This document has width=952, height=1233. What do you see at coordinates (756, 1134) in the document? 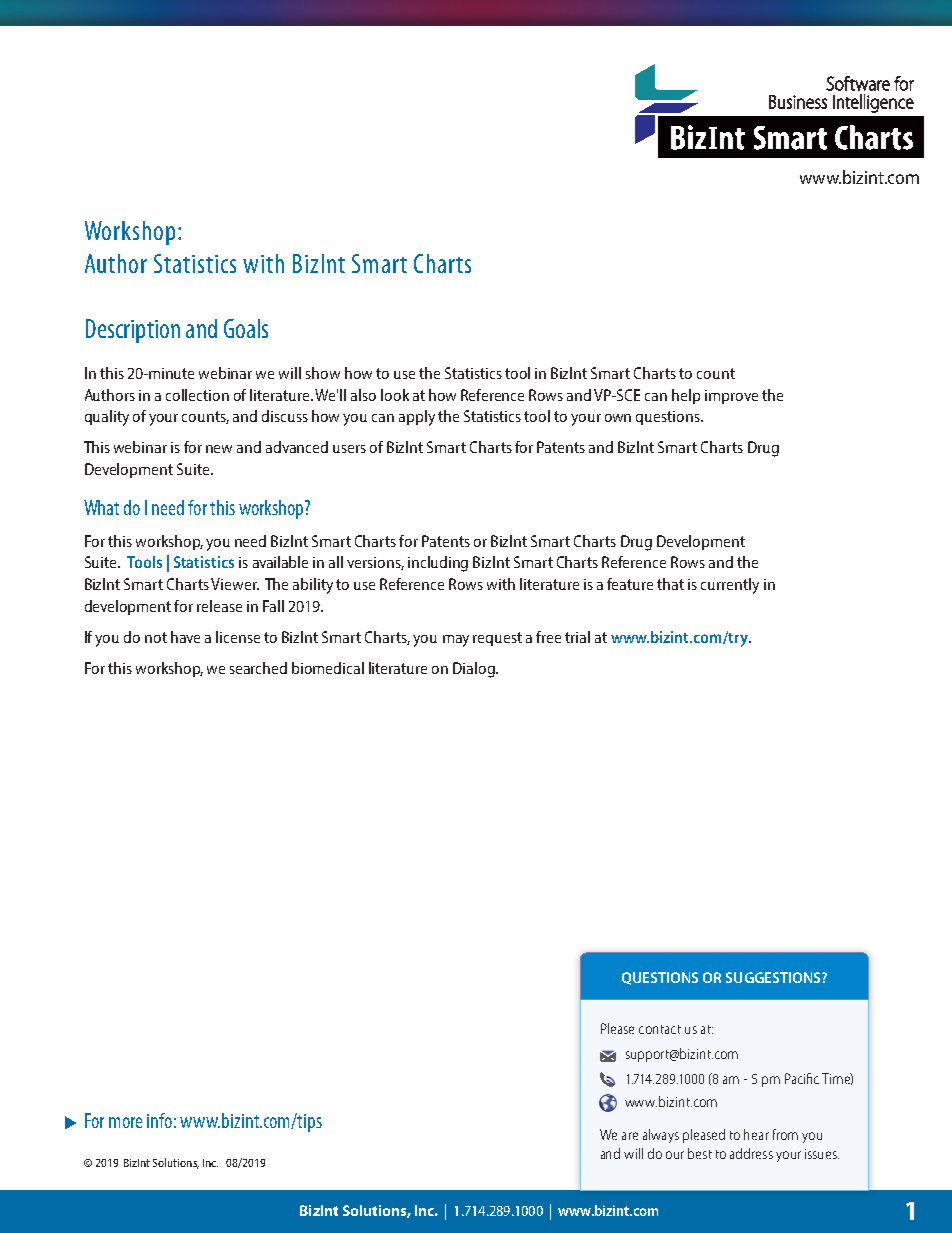
I see `hear` at bounding box center [756, 1134].
